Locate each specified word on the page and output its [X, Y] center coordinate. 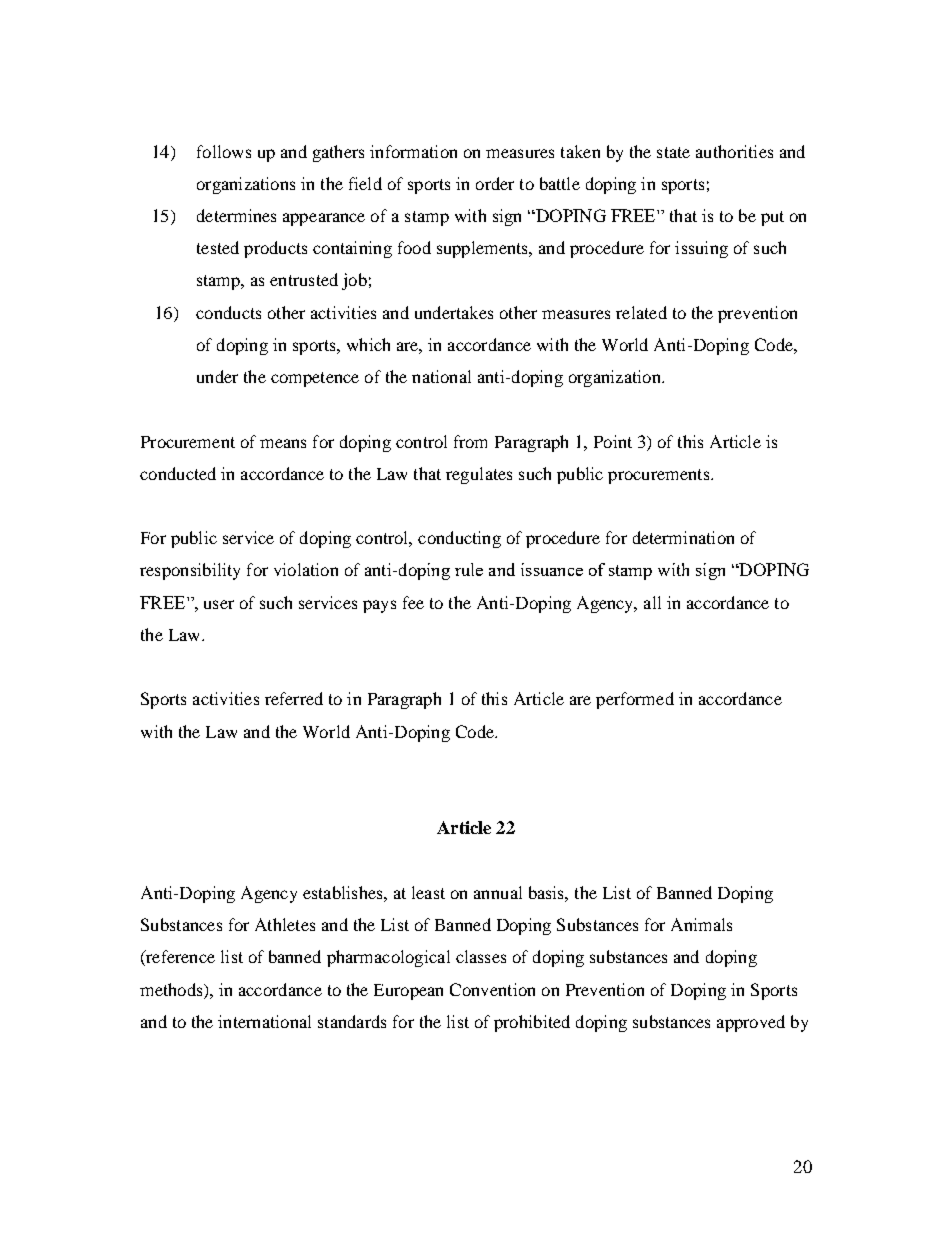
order [495, 183]
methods [172, 989]
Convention [492, 989]
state [673, 152]
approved [751, 1023]
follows [224, 151]
